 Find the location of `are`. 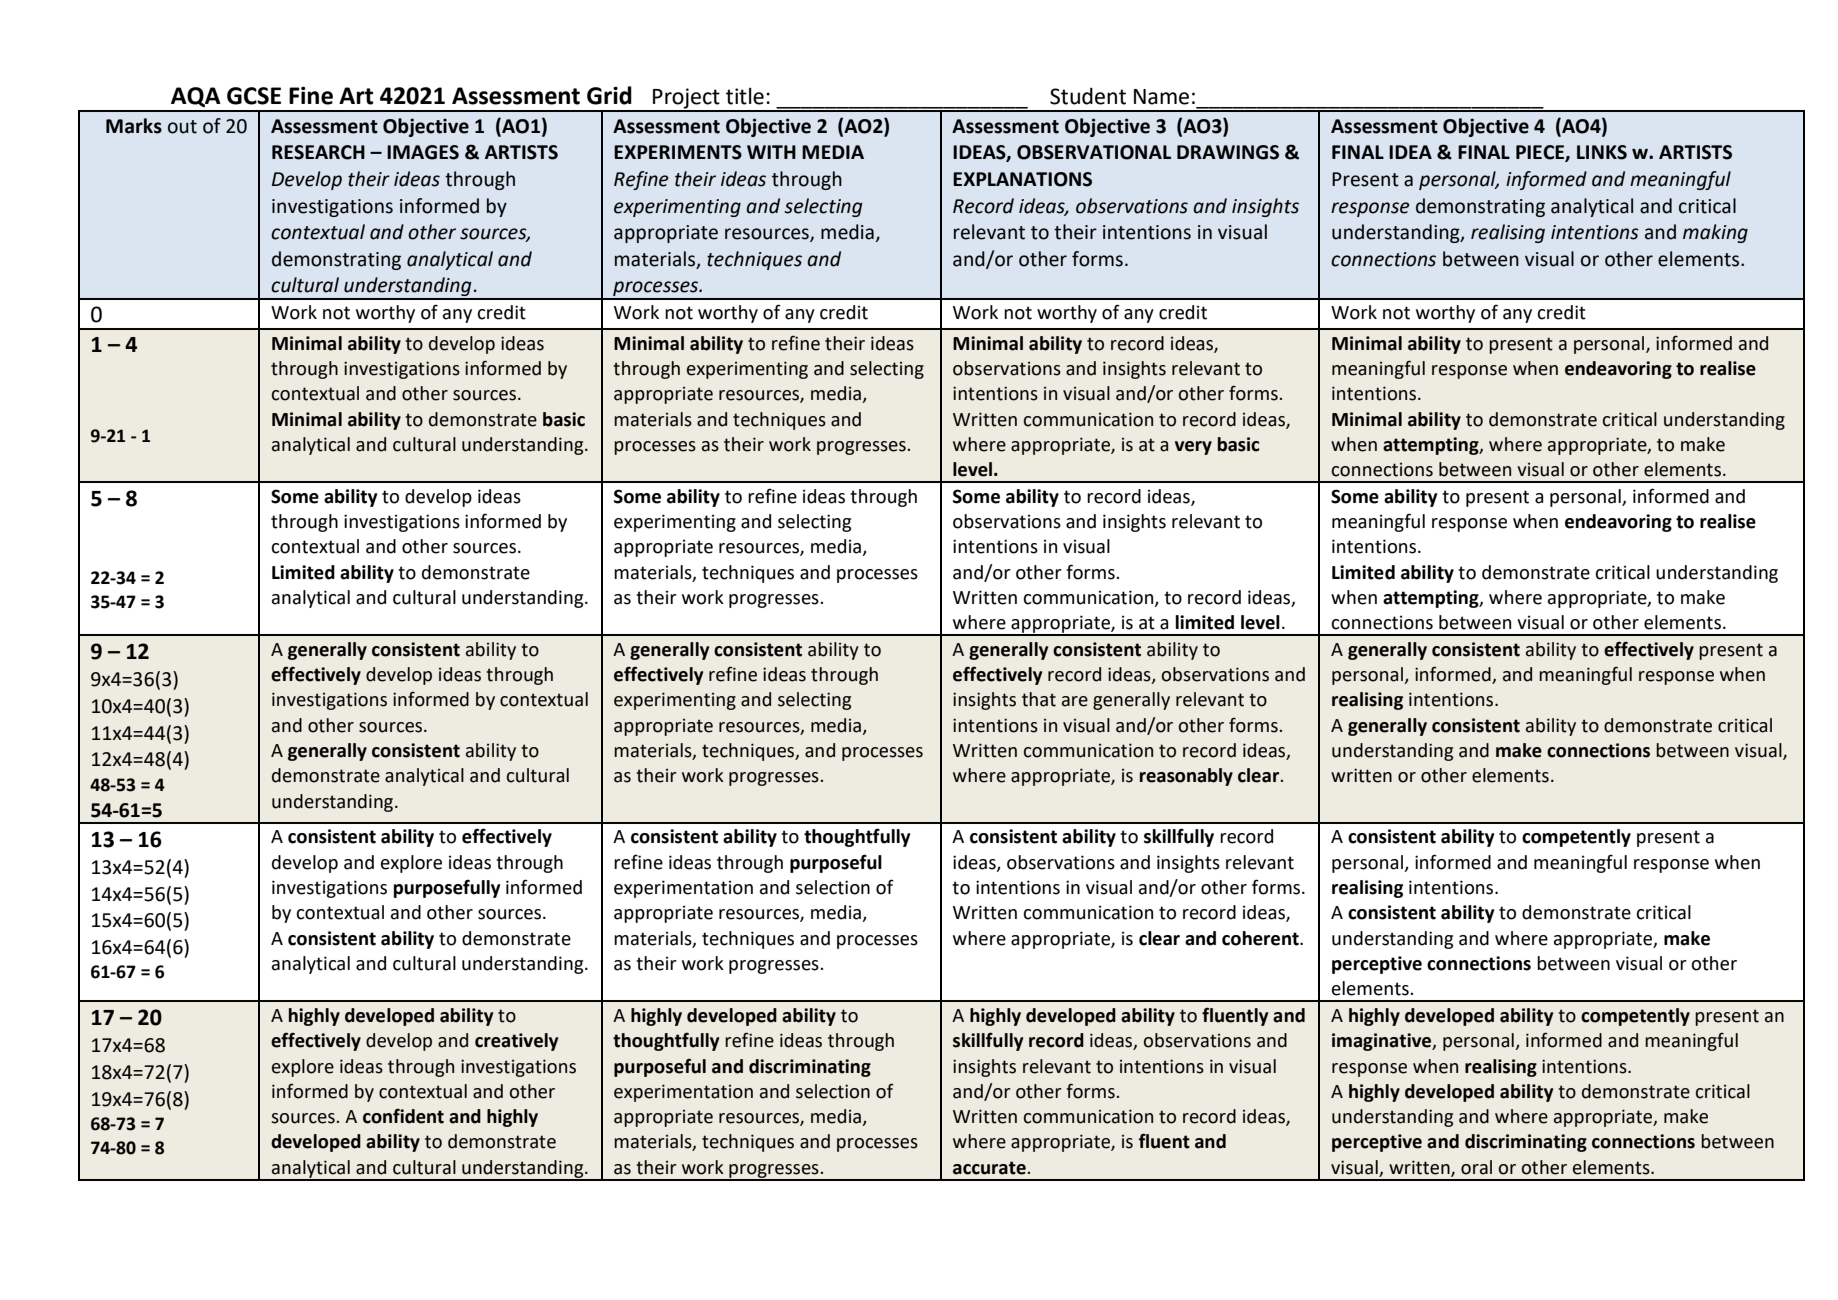

are is located at coordinates (1075, 701).
